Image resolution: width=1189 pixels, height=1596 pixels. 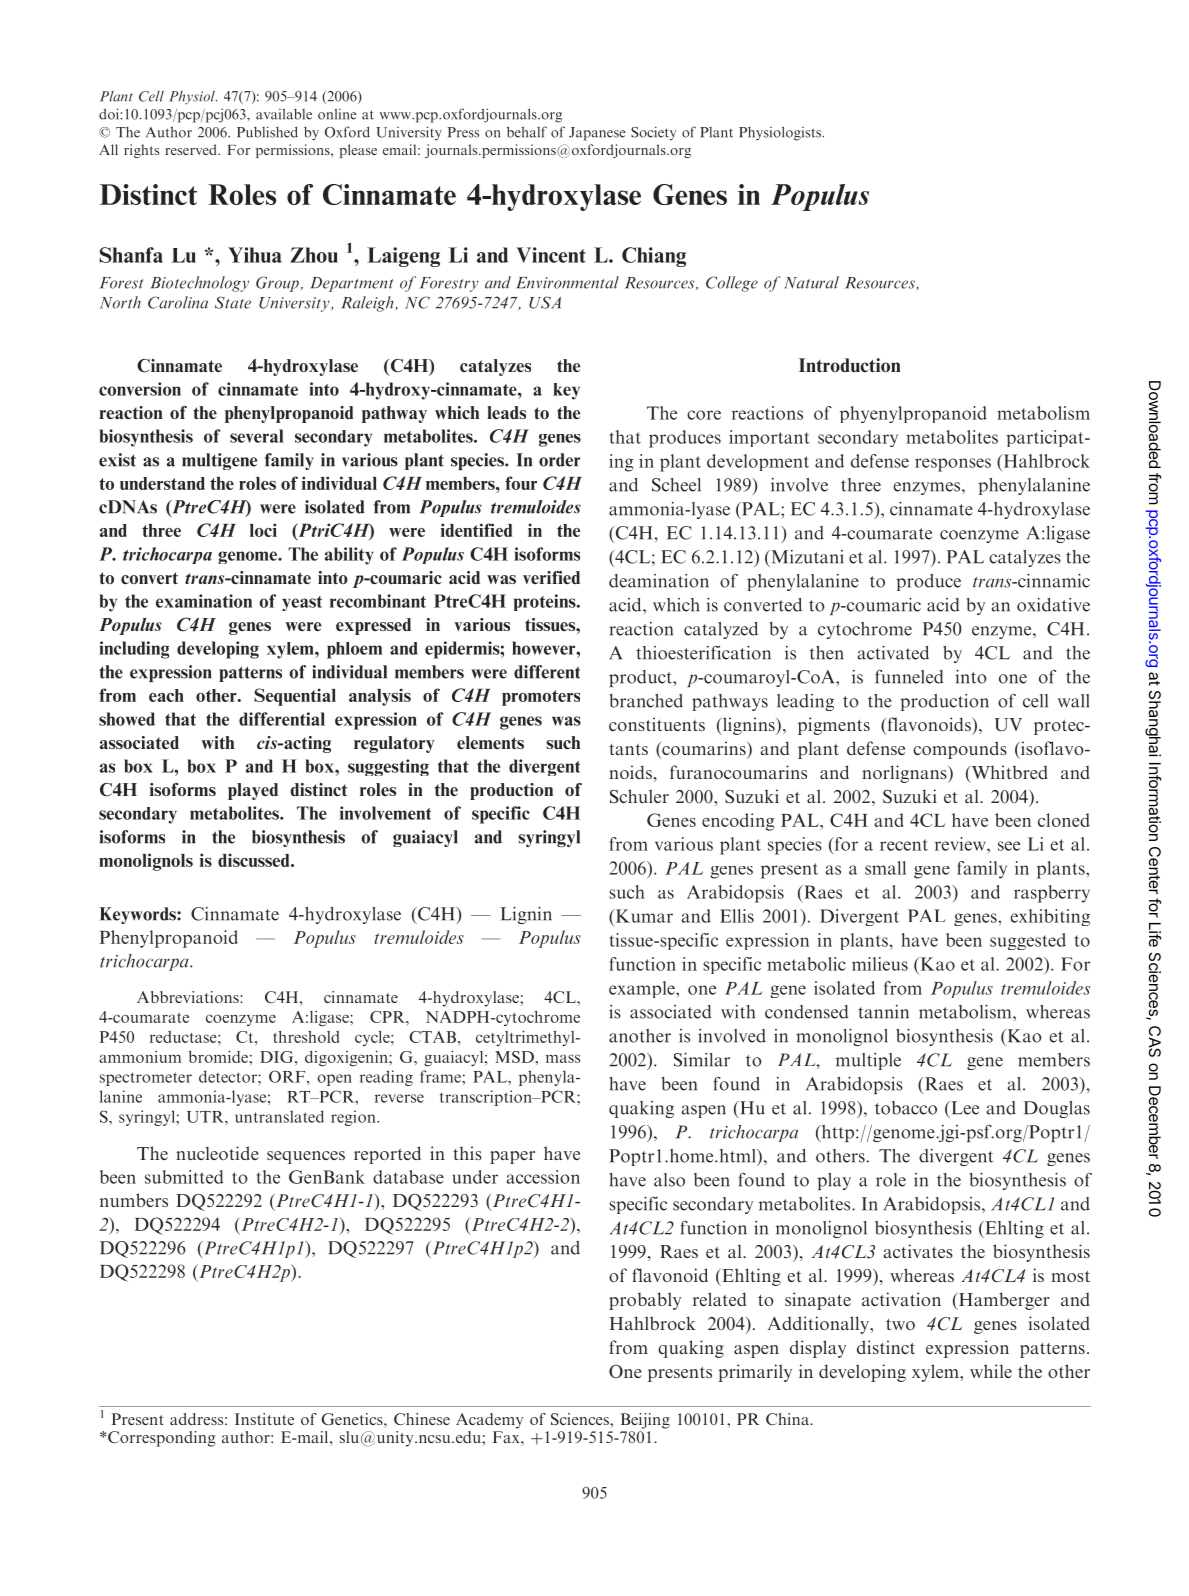 I want to click on reserved, so click(x=192, y=149).
